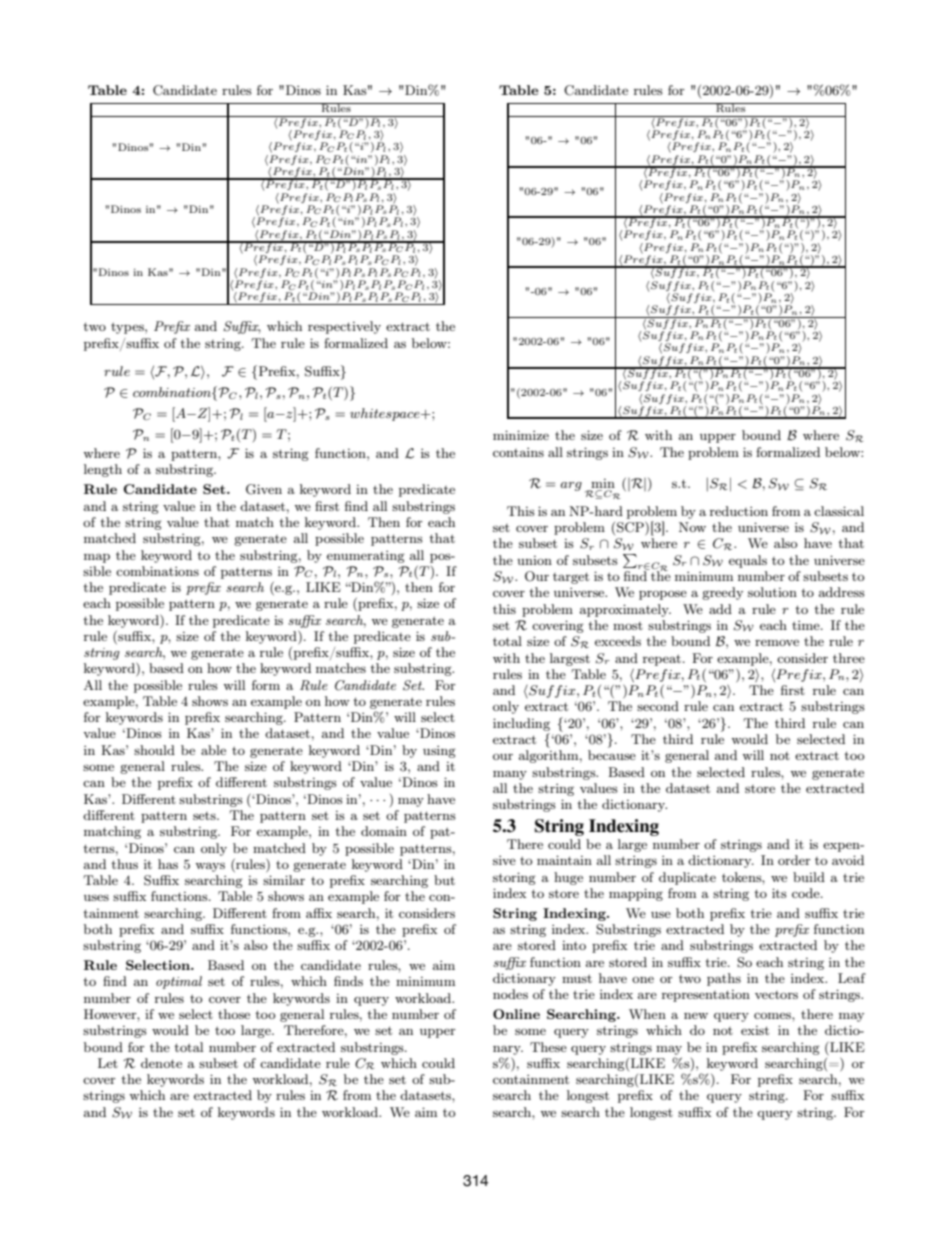 This screenshot has height=1233, width=952. Describe the element at coordinates (344, 327) in the screenshot. I see `respectively` at that location.
